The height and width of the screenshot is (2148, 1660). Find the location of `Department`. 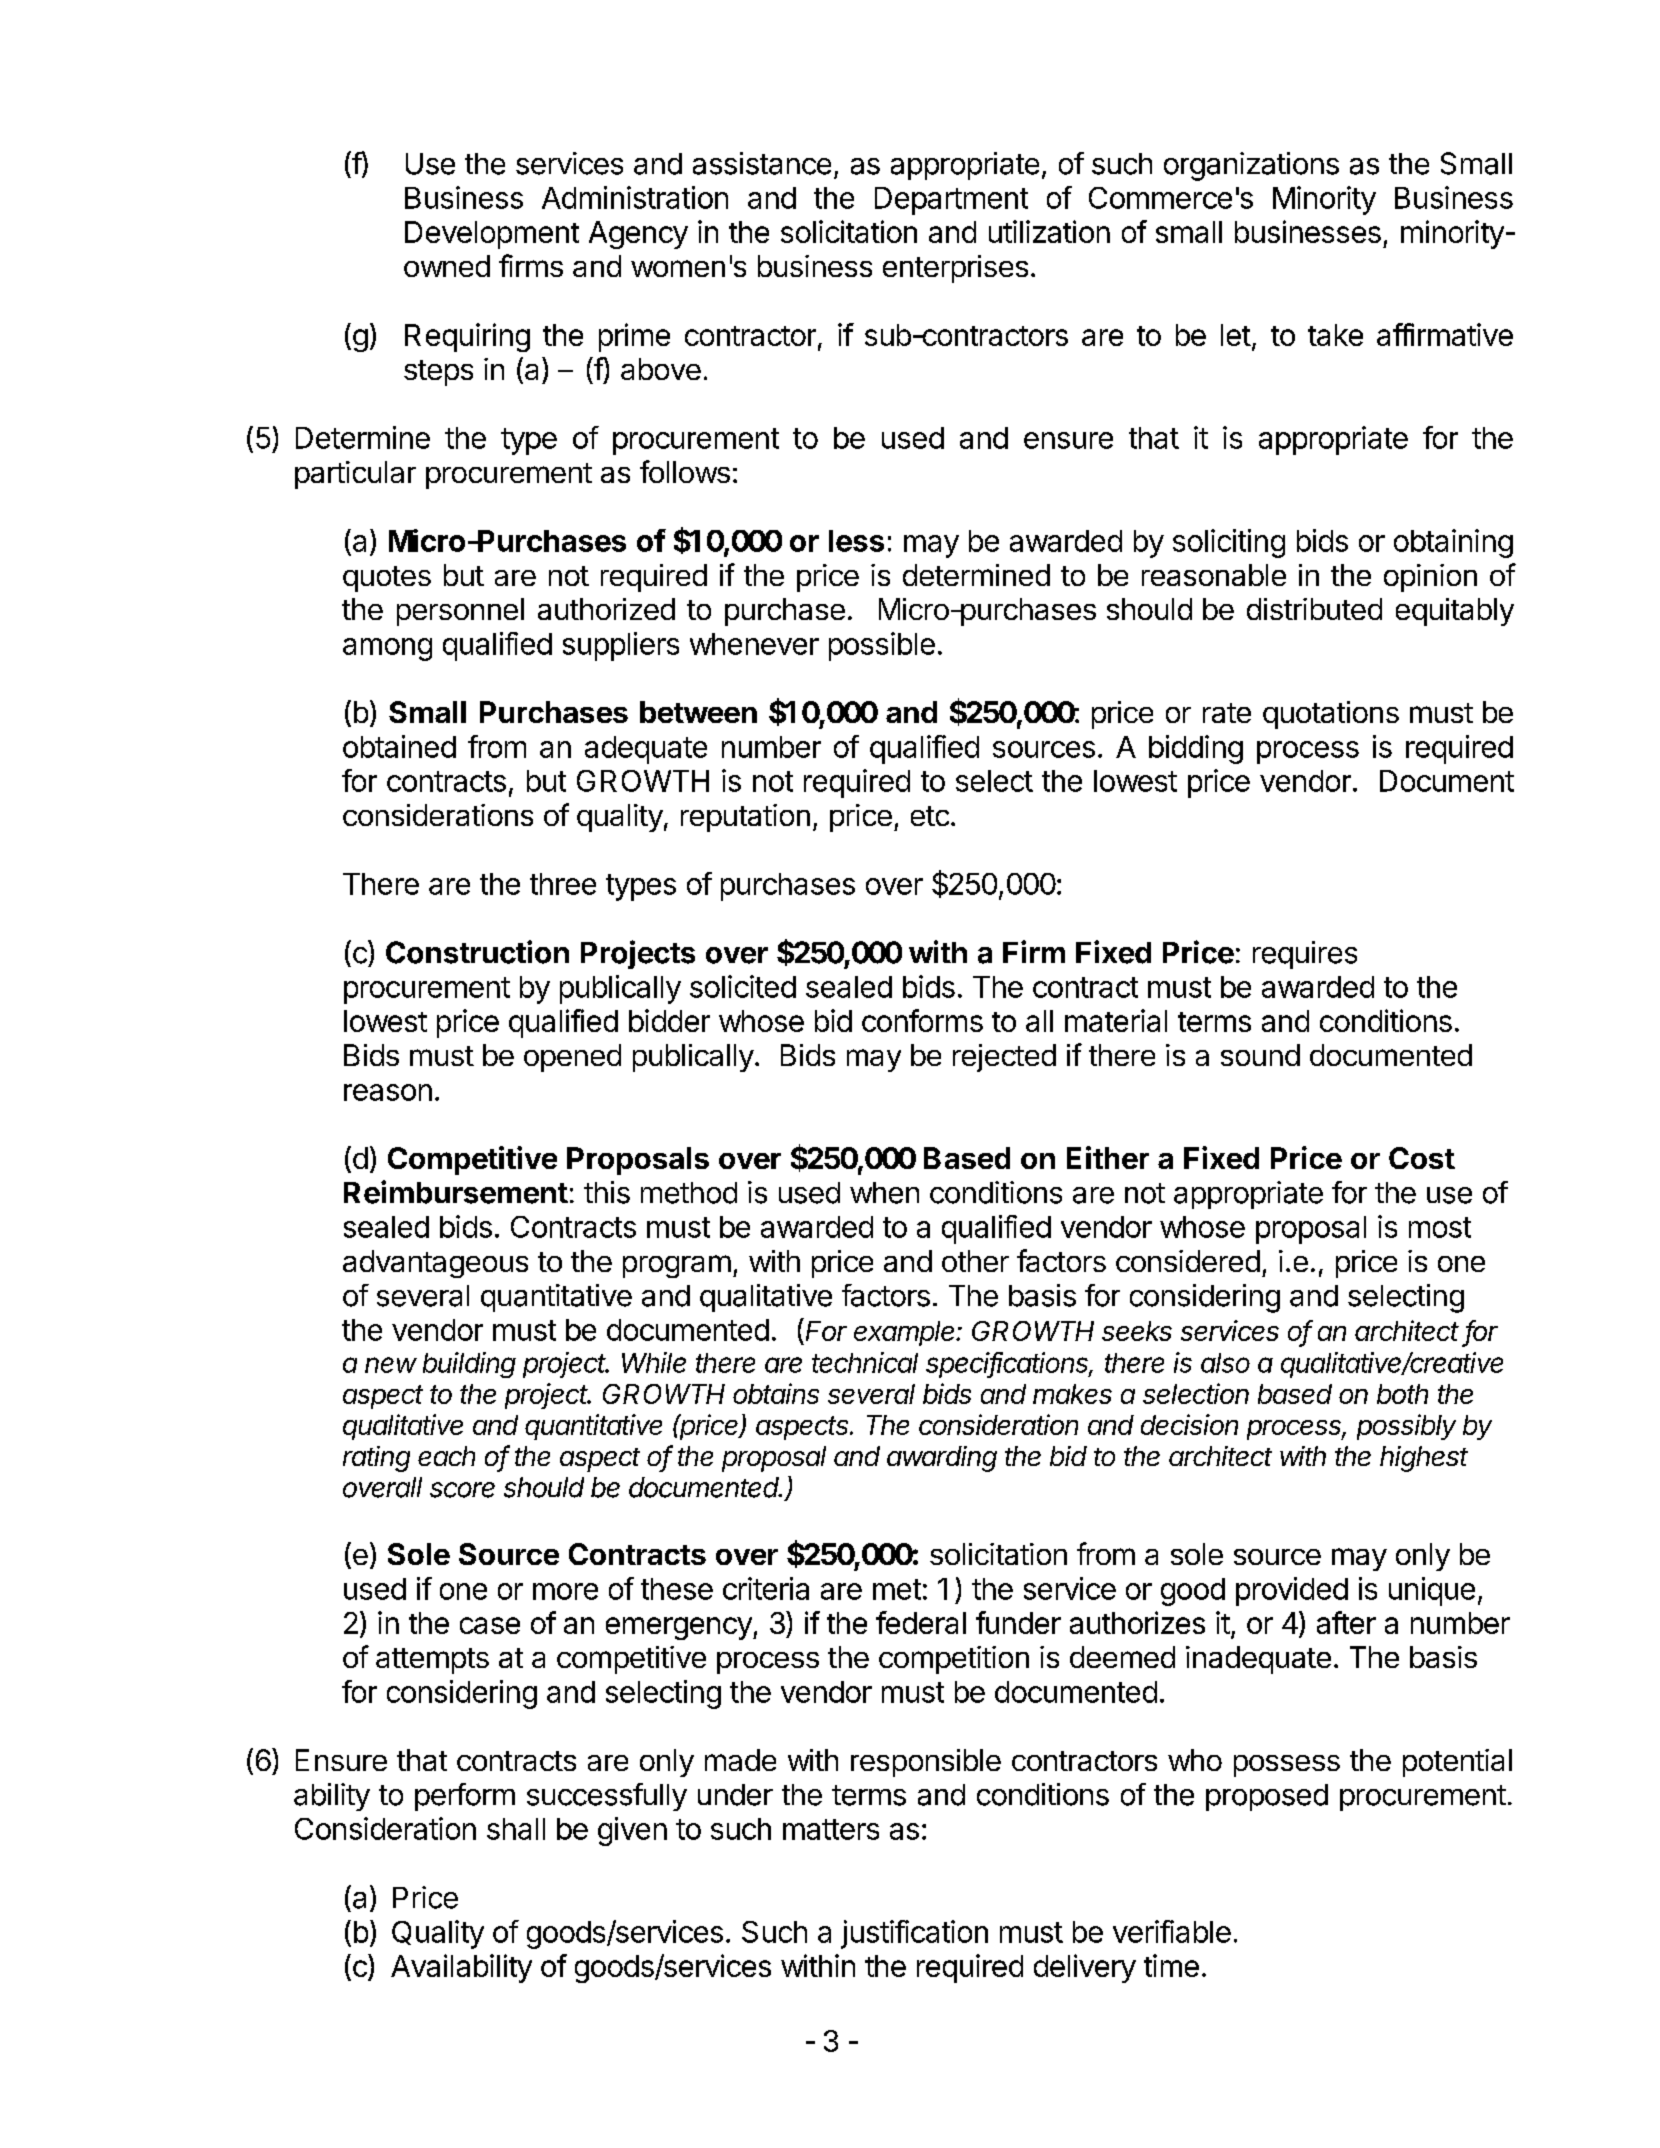

Department is located at coordinates (951, 201).
